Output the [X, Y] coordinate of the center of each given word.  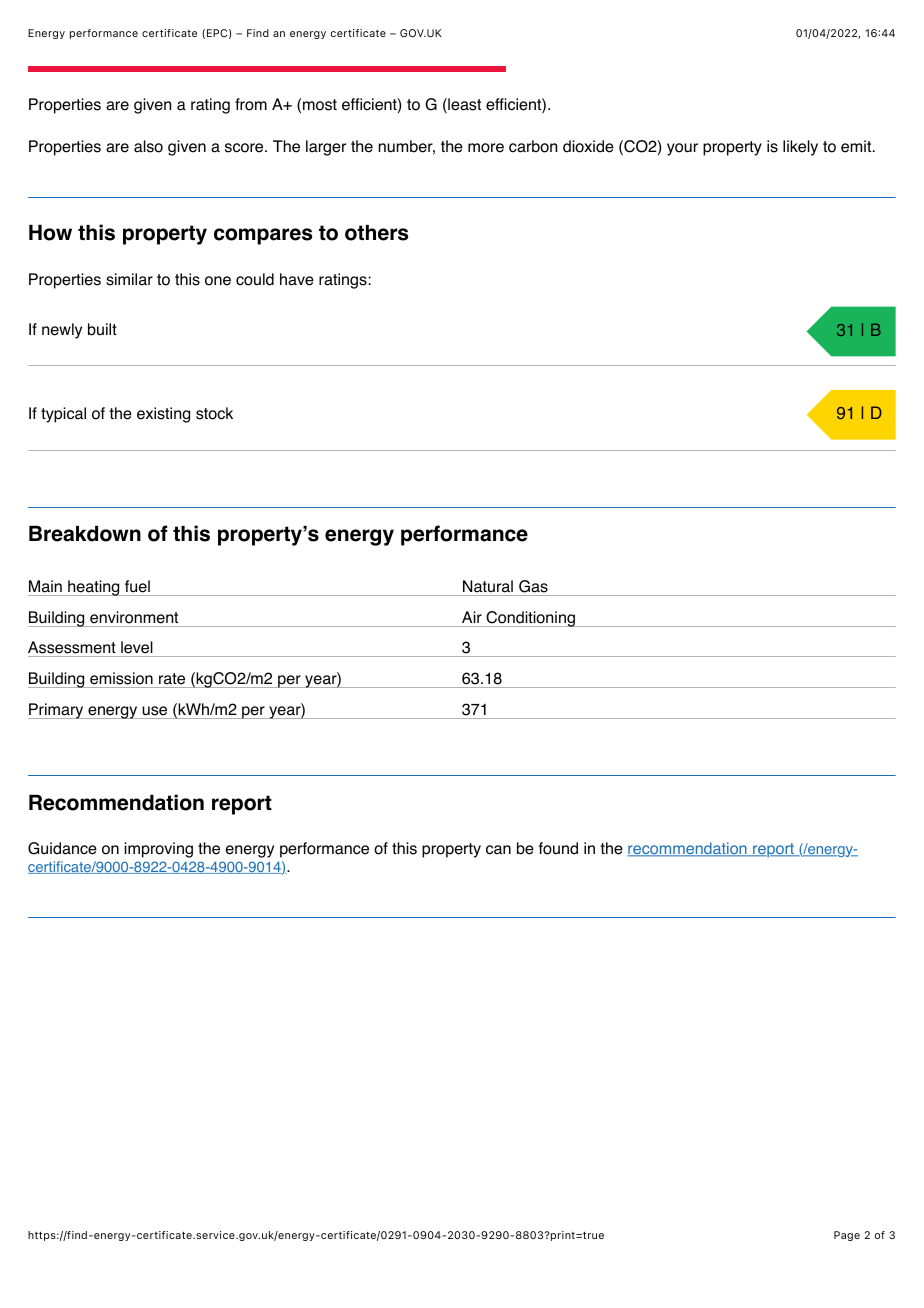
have [297, 279]
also [148, 146]
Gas [533, 586]
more [486, 148]
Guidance [62, 848]
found [558, 848]
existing [163, 415]
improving [158, 850]
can [498, 850]
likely [800, 148]
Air [472, 617]
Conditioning [530, 619]
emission [121, 678]
